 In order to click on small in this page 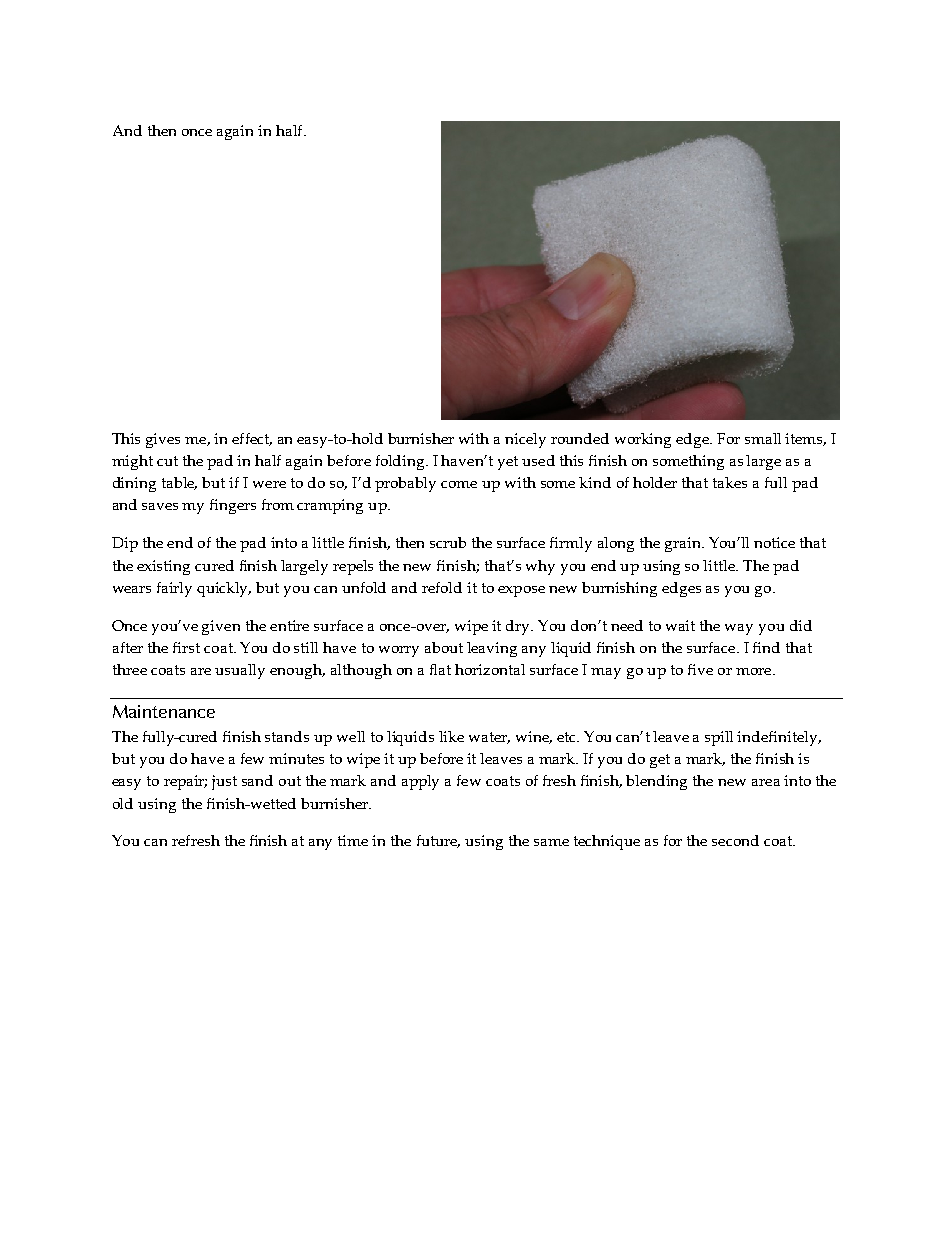, I will do `click(763, 438)`.
